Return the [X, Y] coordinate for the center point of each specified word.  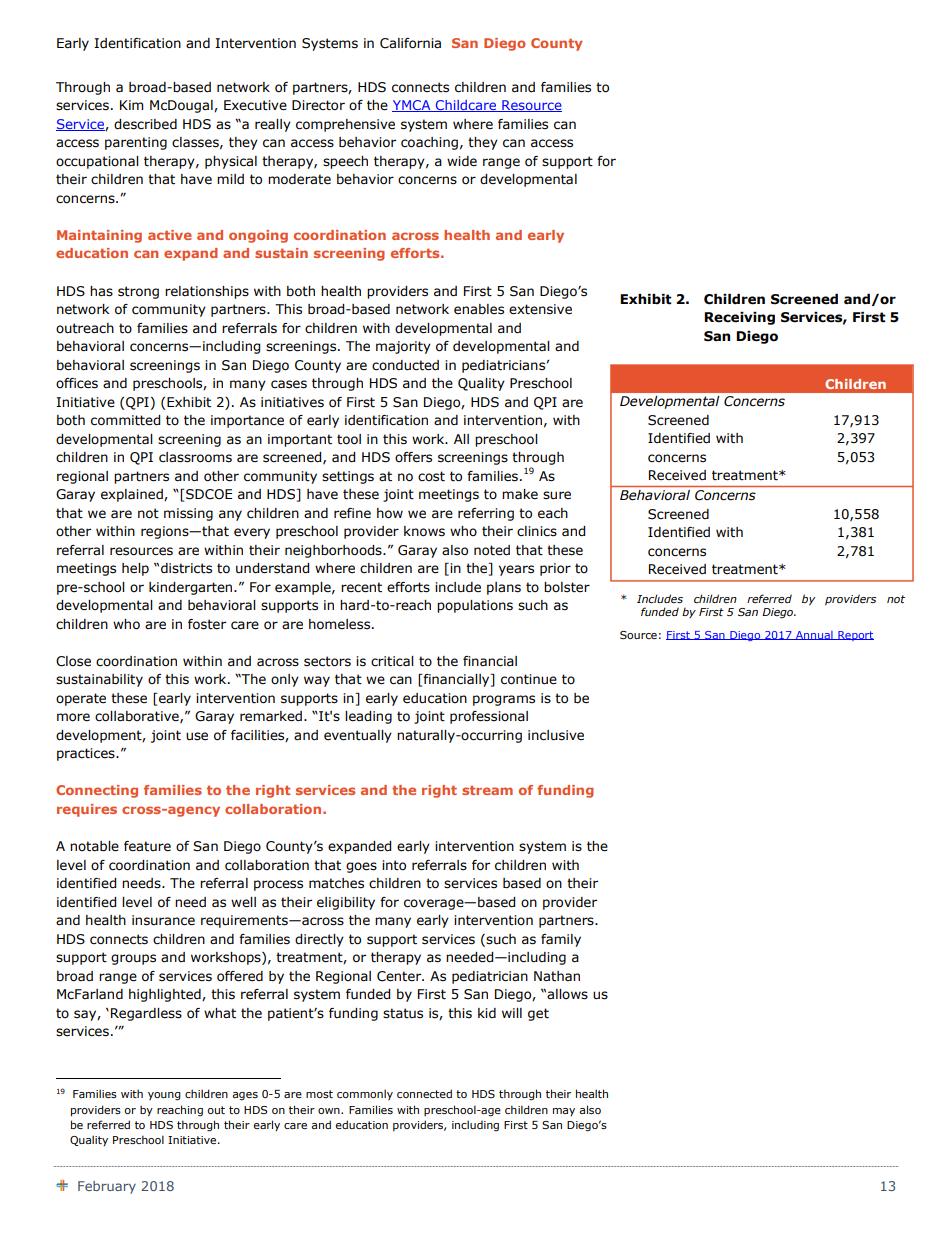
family [561, 940]
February [107, 1187]
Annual [814, 635]
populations [475, 606]
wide [462, 161]
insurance [163, 920]
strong [138, 292]
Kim [132, 105]
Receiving [739, 318]
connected [424, 1093]
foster [207, 624]
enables [479, 309]
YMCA [412, 106]
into [394, 865]
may [564, 1112]
